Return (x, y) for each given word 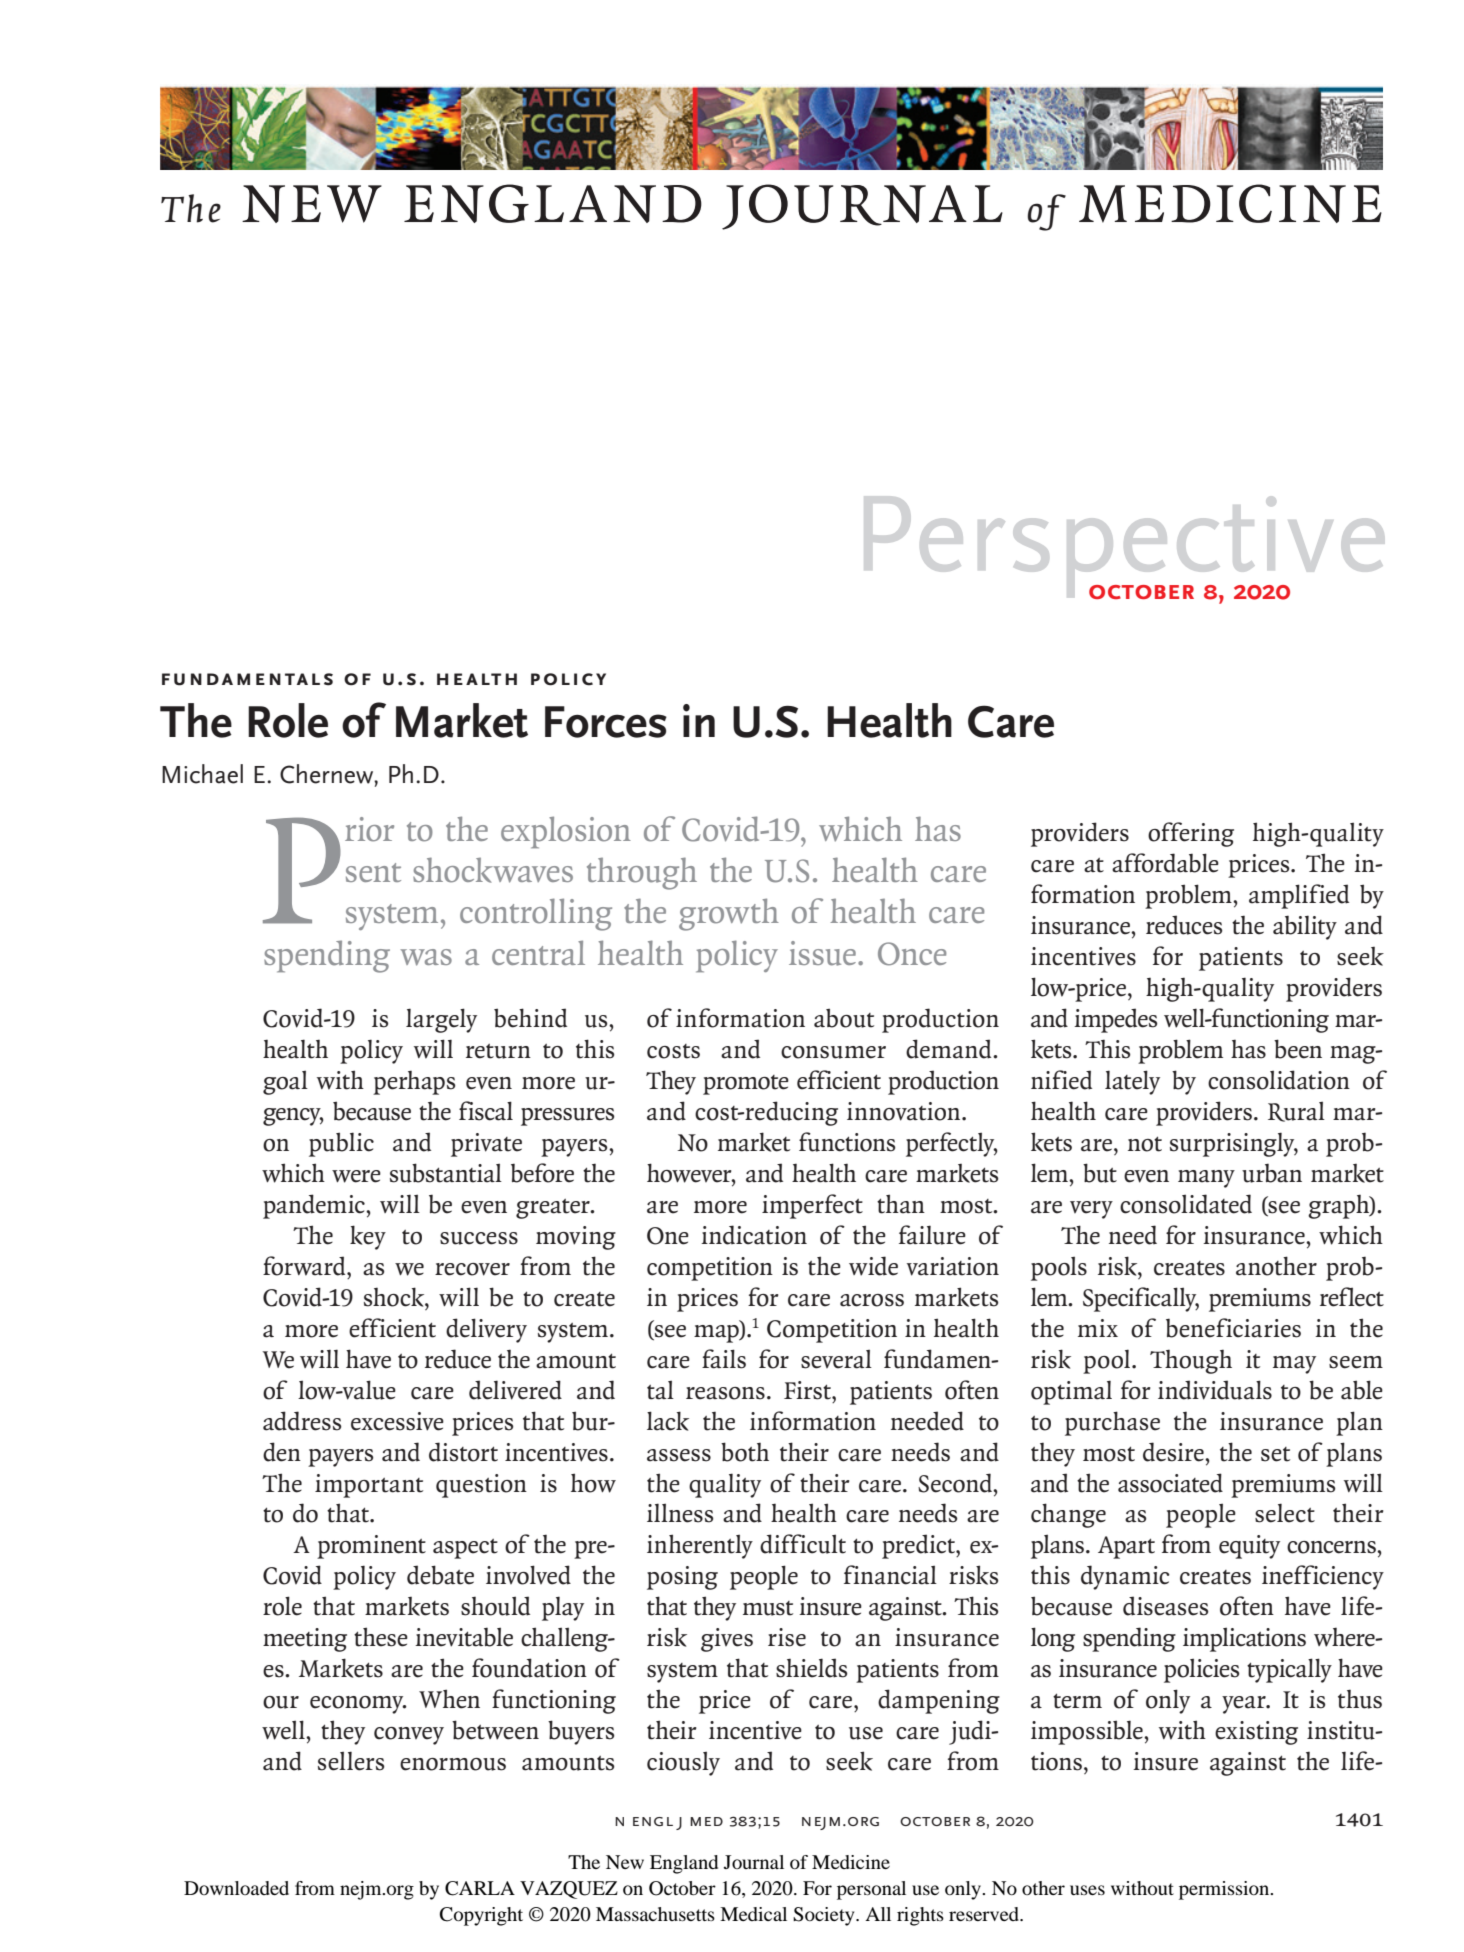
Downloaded (236, 1888)
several (836, 1359)
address (302, 1421)
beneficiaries (1233, 1328)
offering (1191, 834)
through (642, 873)
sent (373, 872)
